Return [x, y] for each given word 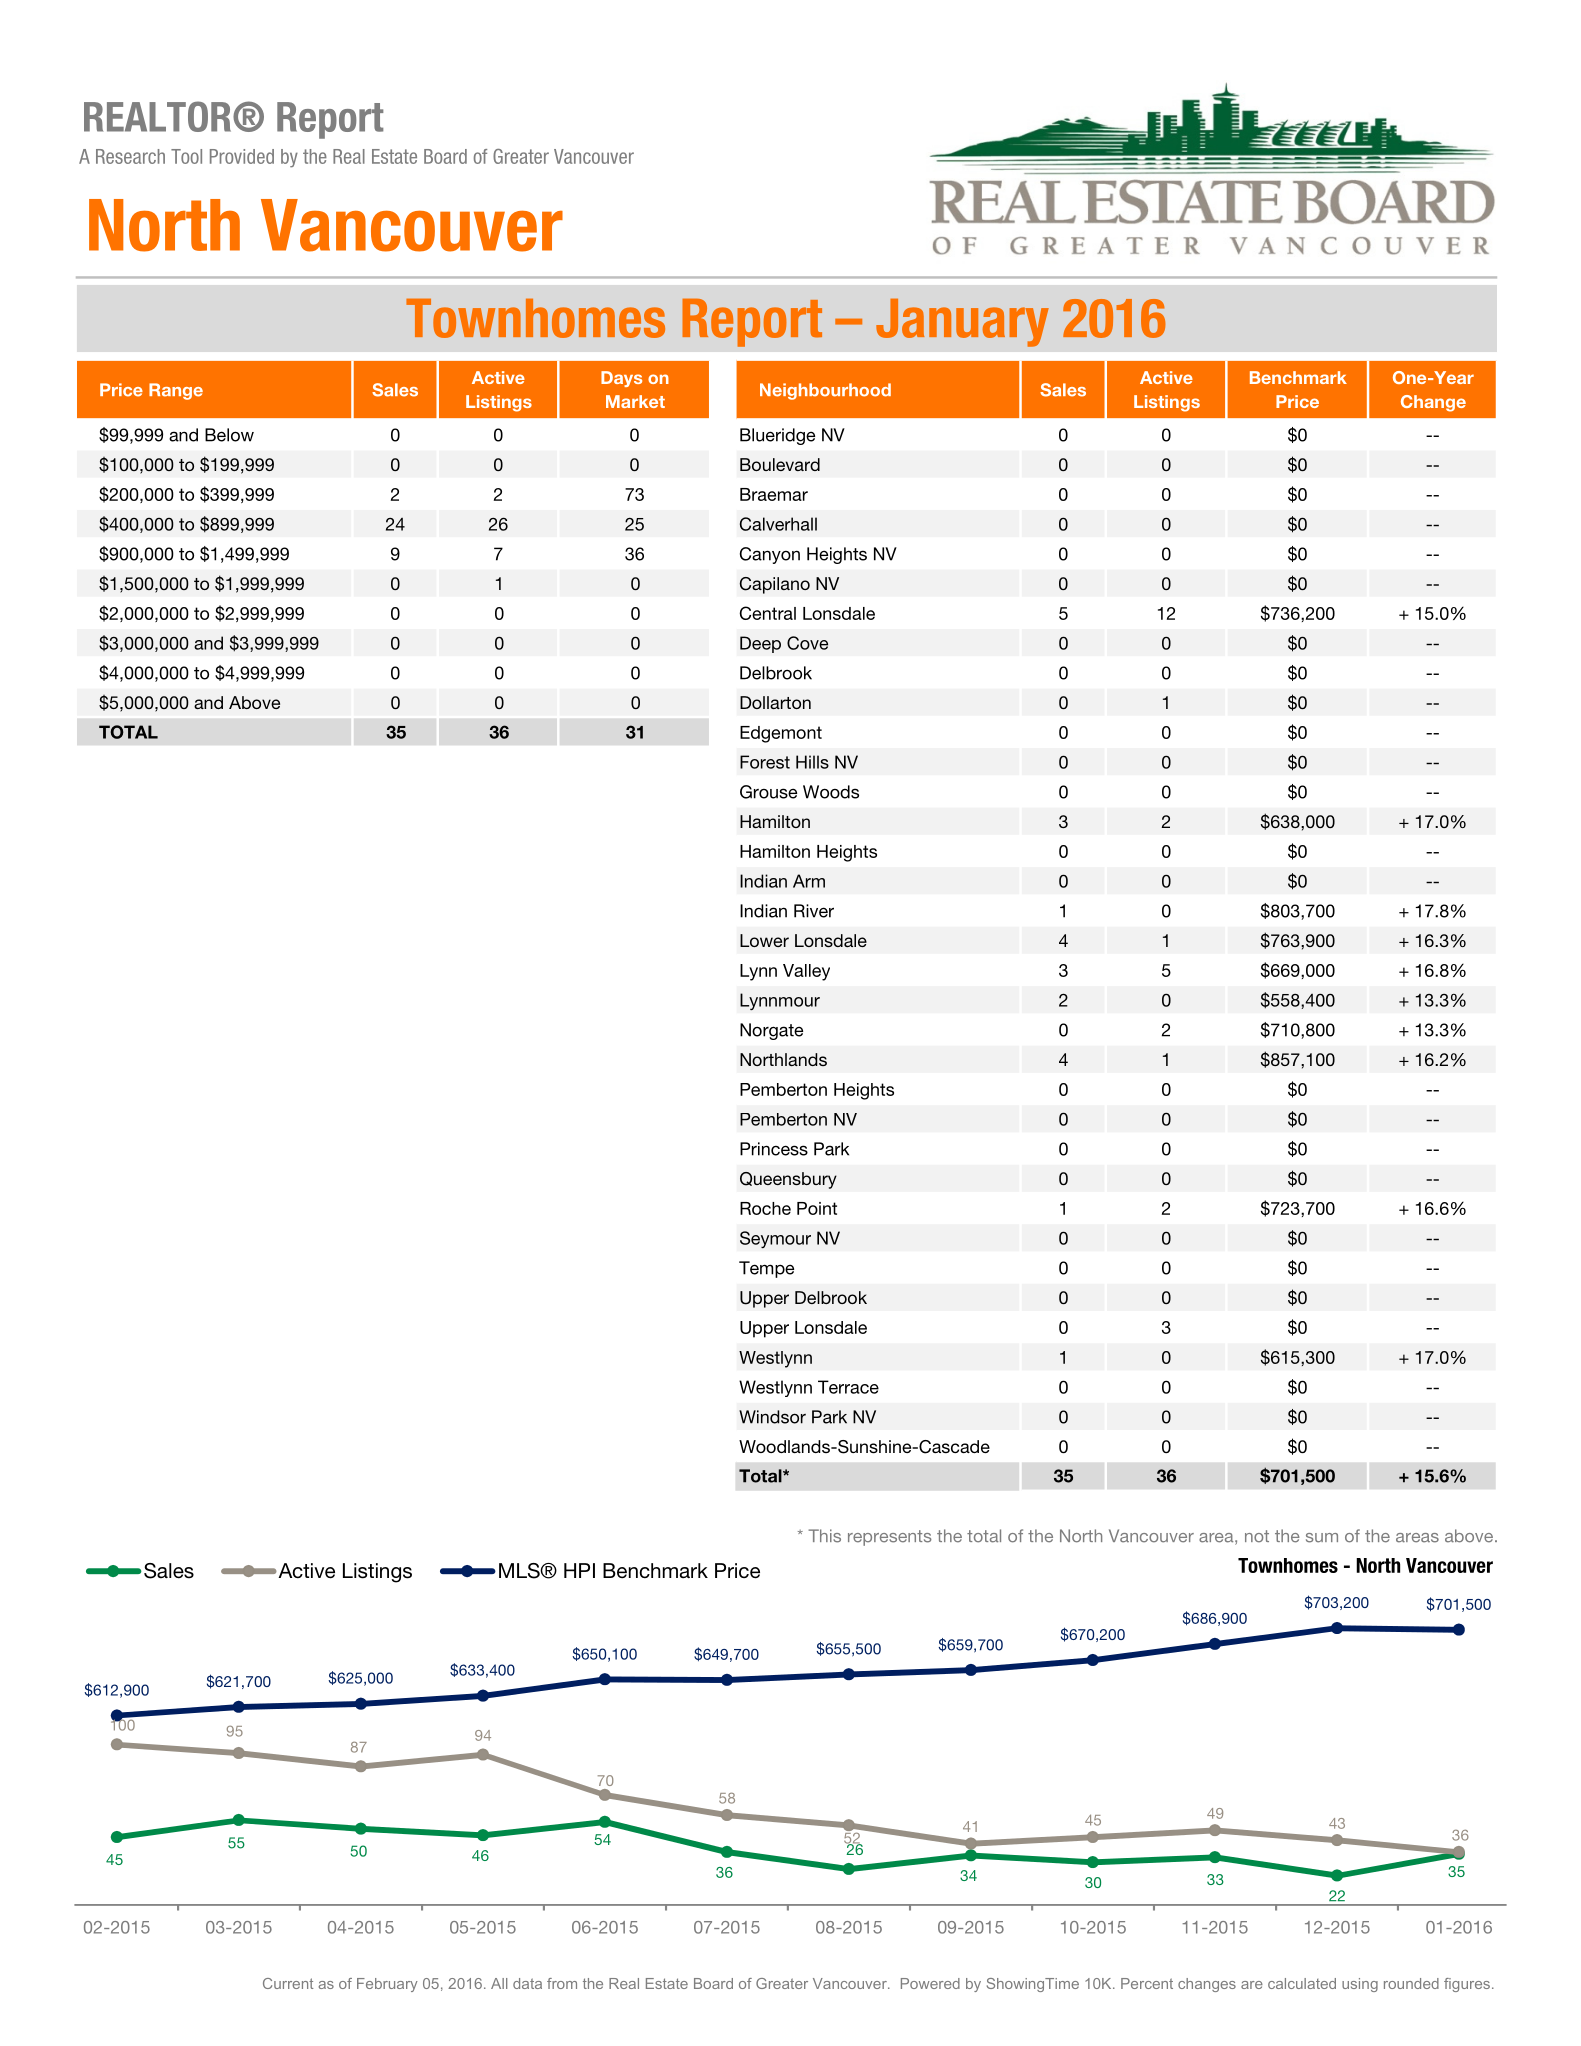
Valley [806, 972]
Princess [774, 1149]
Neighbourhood [825, 391]
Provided [242, 156]
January [962, 323]
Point [817, 1208]
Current [288, 1983]
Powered [930, 1983]
